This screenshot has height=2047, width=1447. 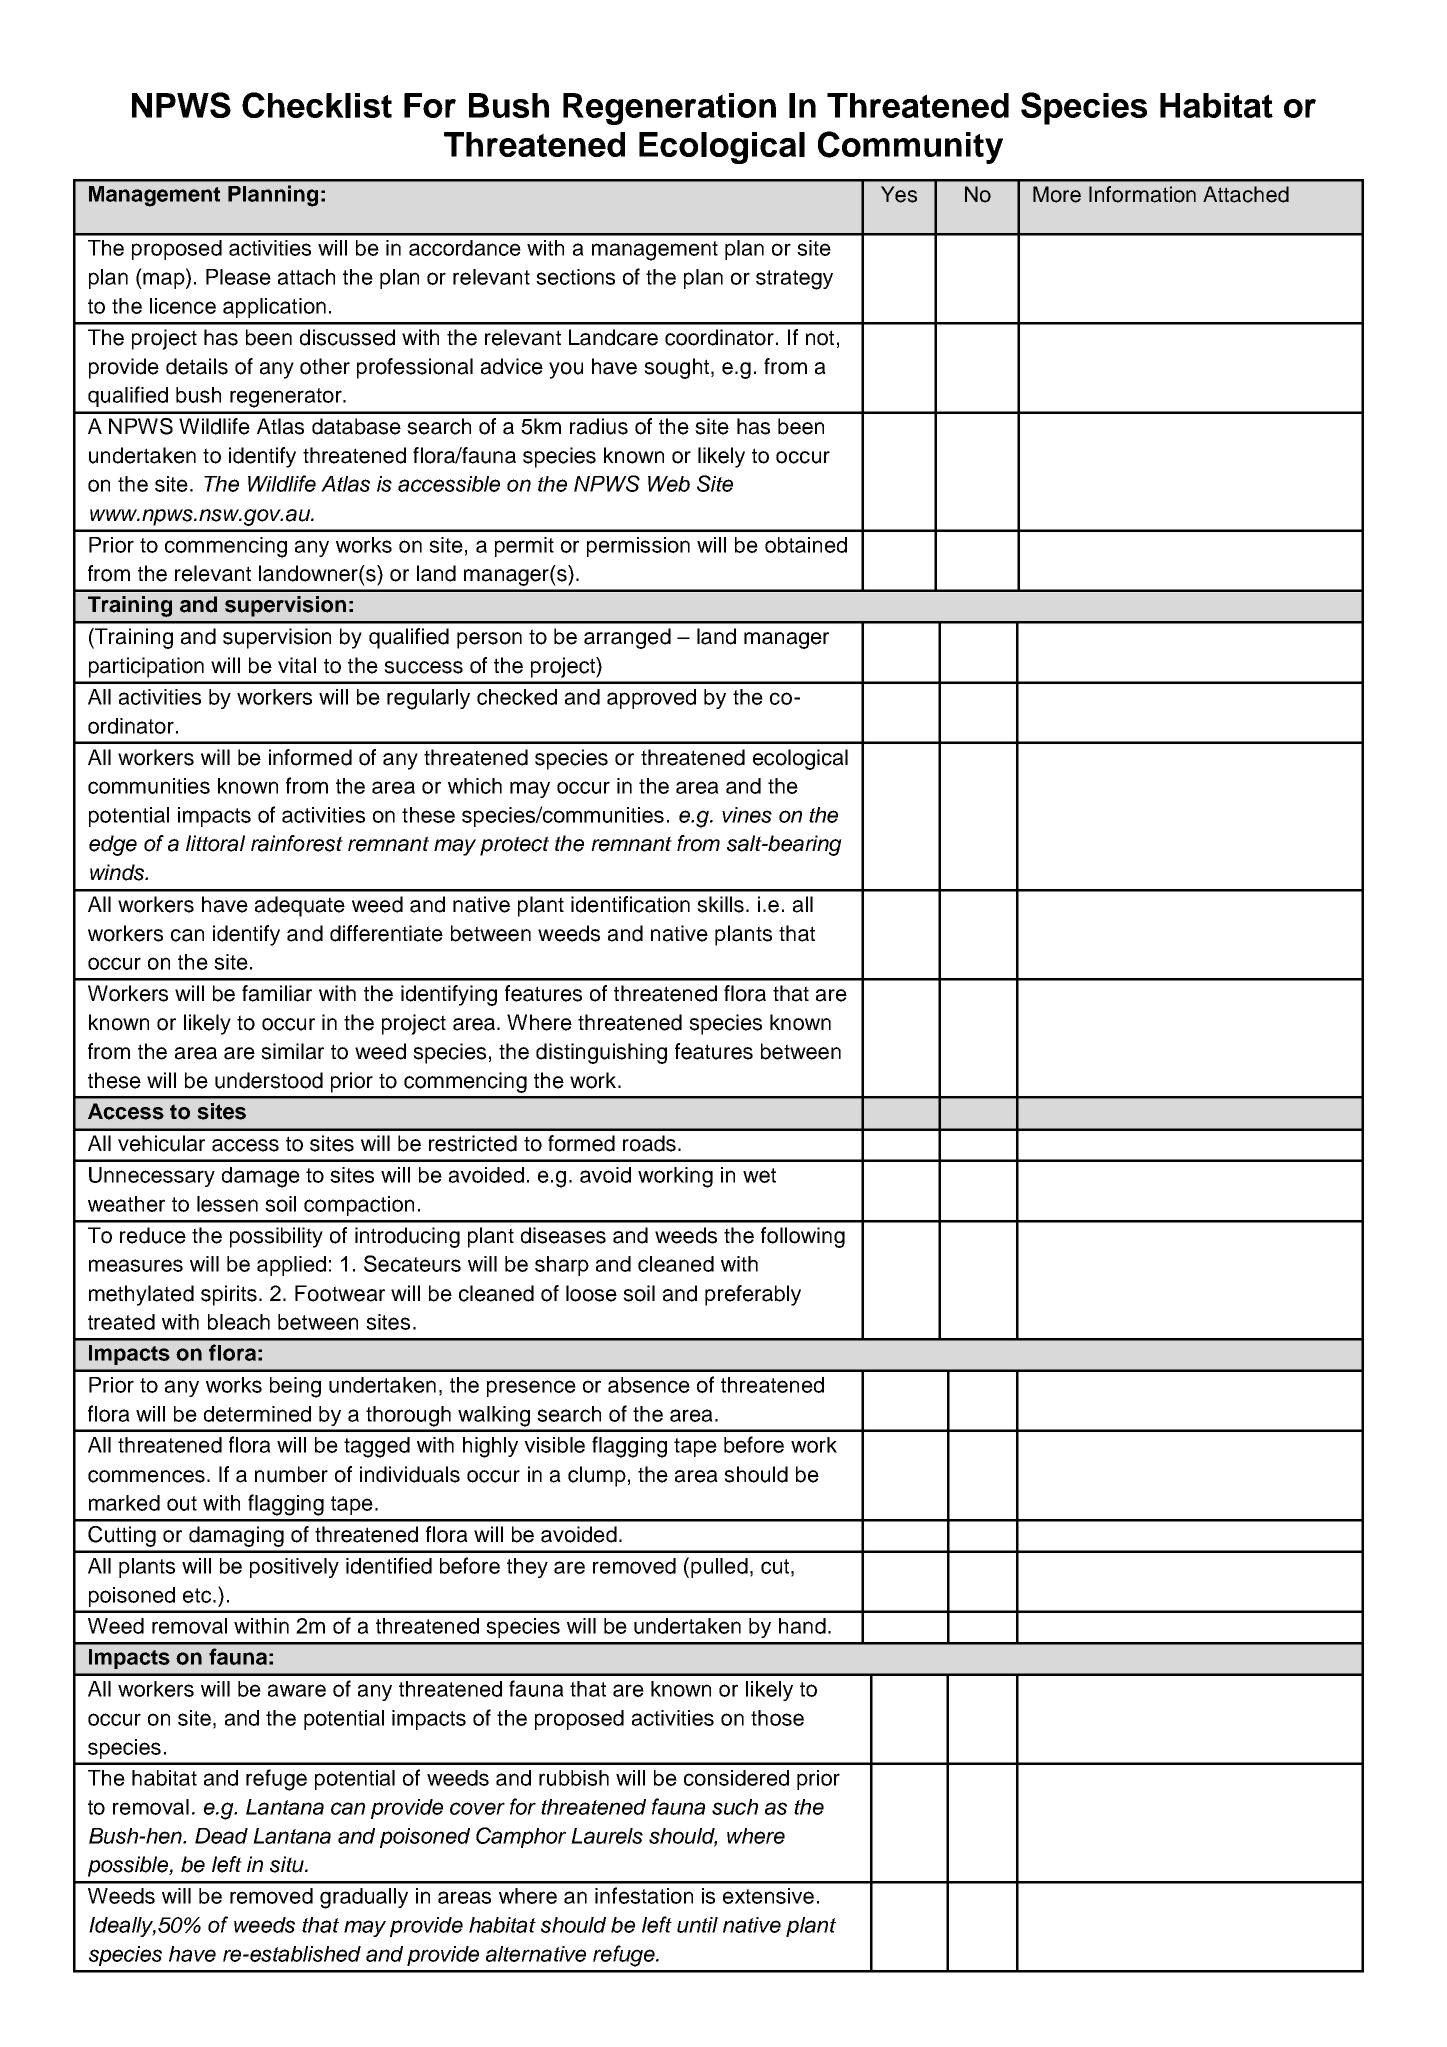 What do you see at coordinates (227, 1204) in the screenshot?
I see `lessen` at bounding box center [227, 1204].
